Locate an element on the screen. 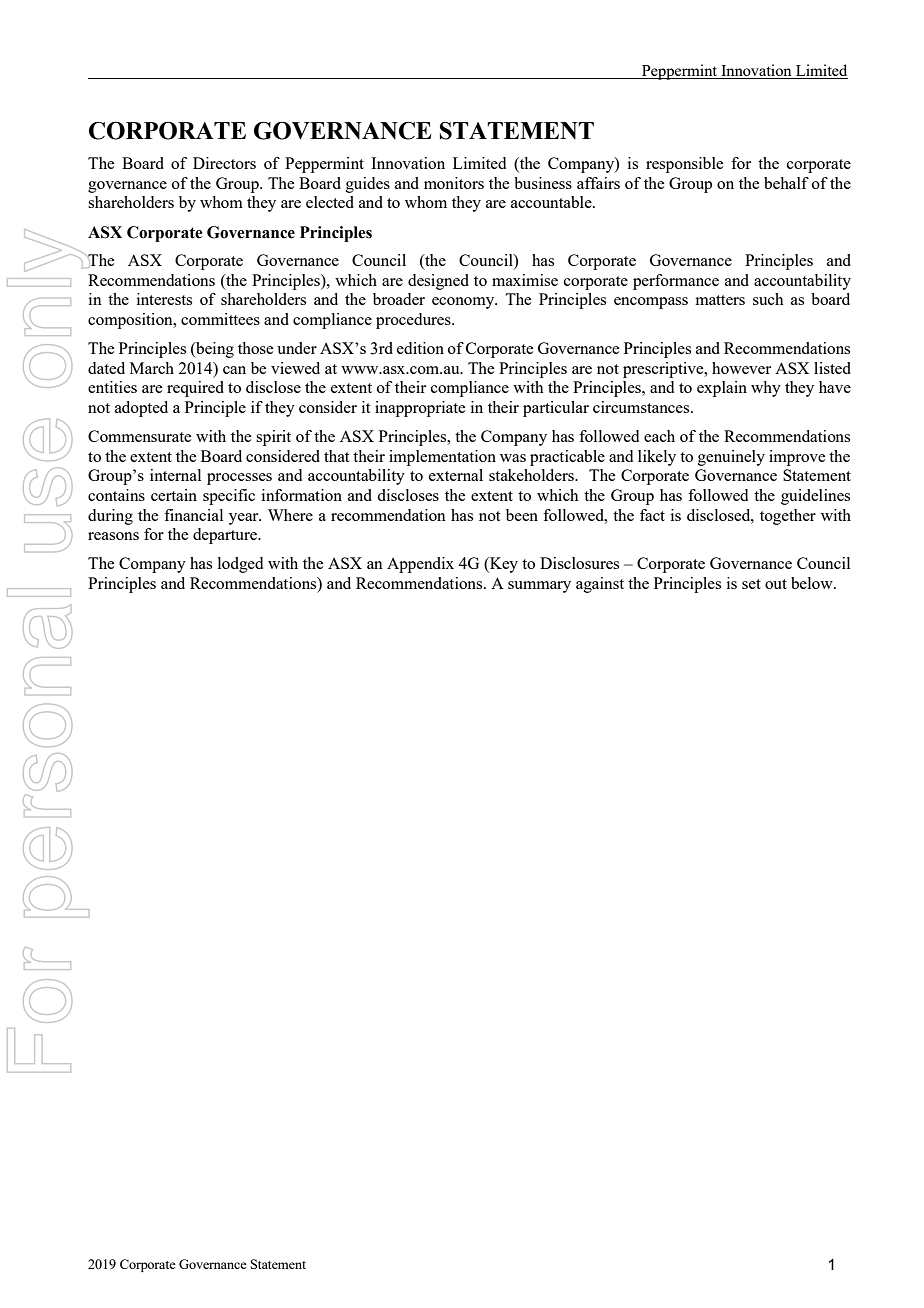  can is located at coordinates (234, 370).
